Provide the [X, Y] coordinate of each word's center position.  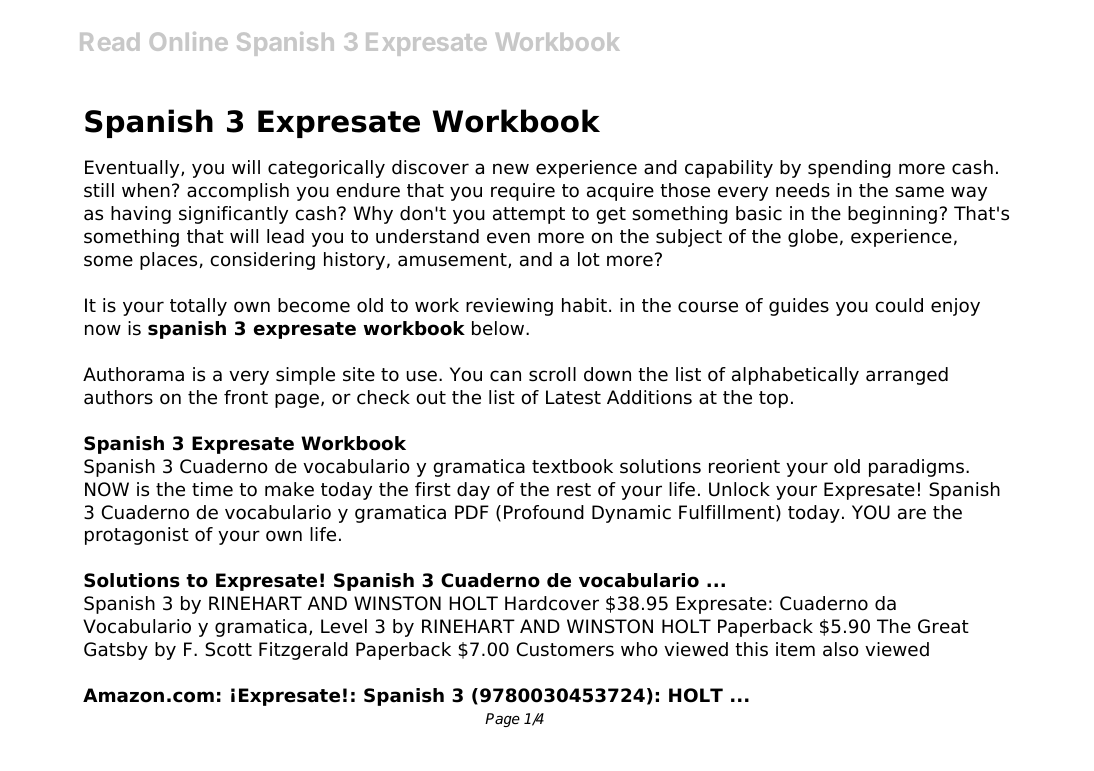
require [523, 192]
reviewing [509, 307]
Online [189, 41]
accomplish [238, 192]
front [246, 397]
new [511, 169]
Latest [573, 397]
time [212, 489]
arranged [907, 376]
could [899, 305]
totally [198, 307]
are [912, 514]
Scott [228, 649]
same [919, 192]
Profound [544, 512]
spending [849, 169]
